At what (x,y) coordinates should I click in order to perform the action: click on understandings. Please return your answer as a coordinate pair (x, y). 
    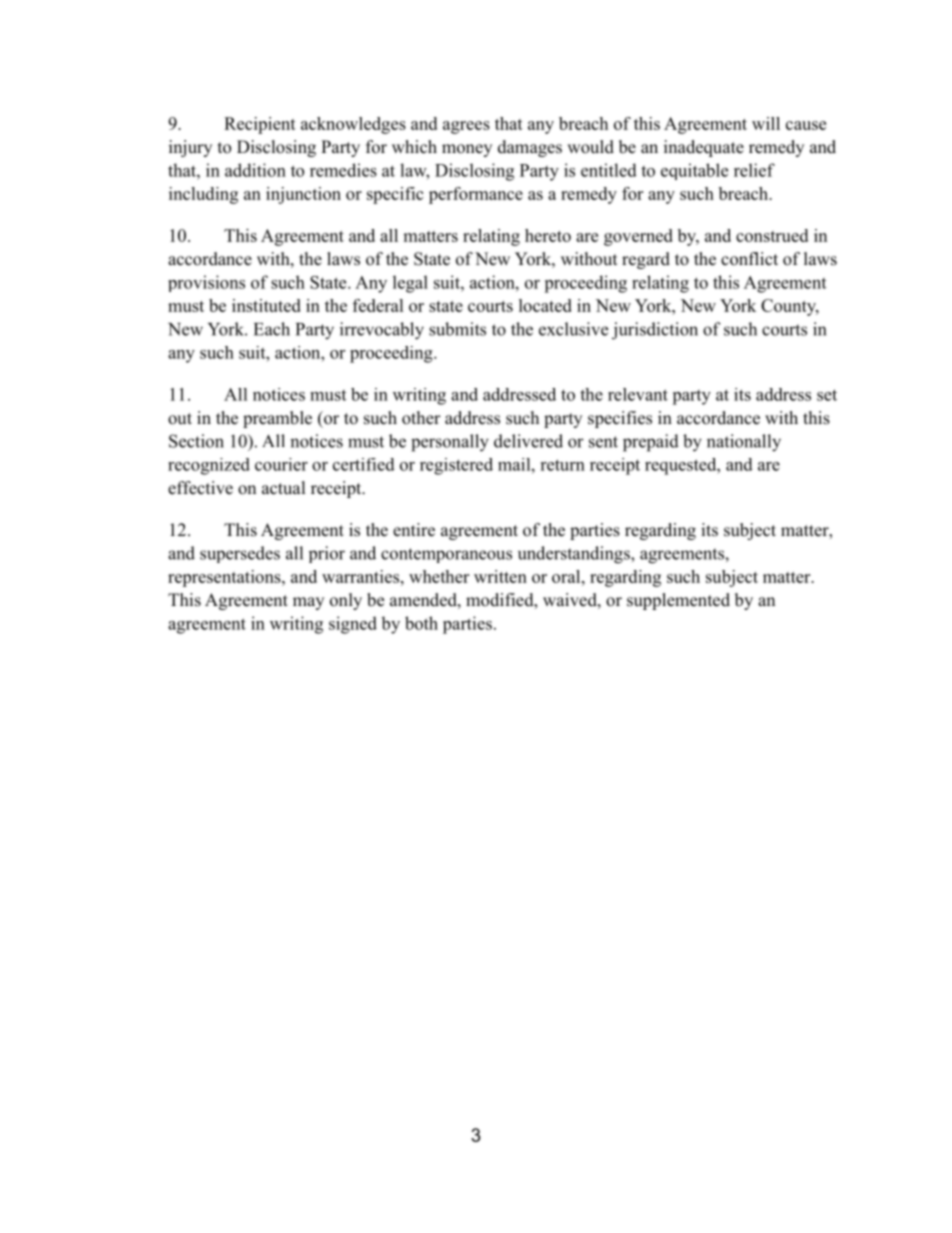
    Looking at the image, I should click on (575, 555).
